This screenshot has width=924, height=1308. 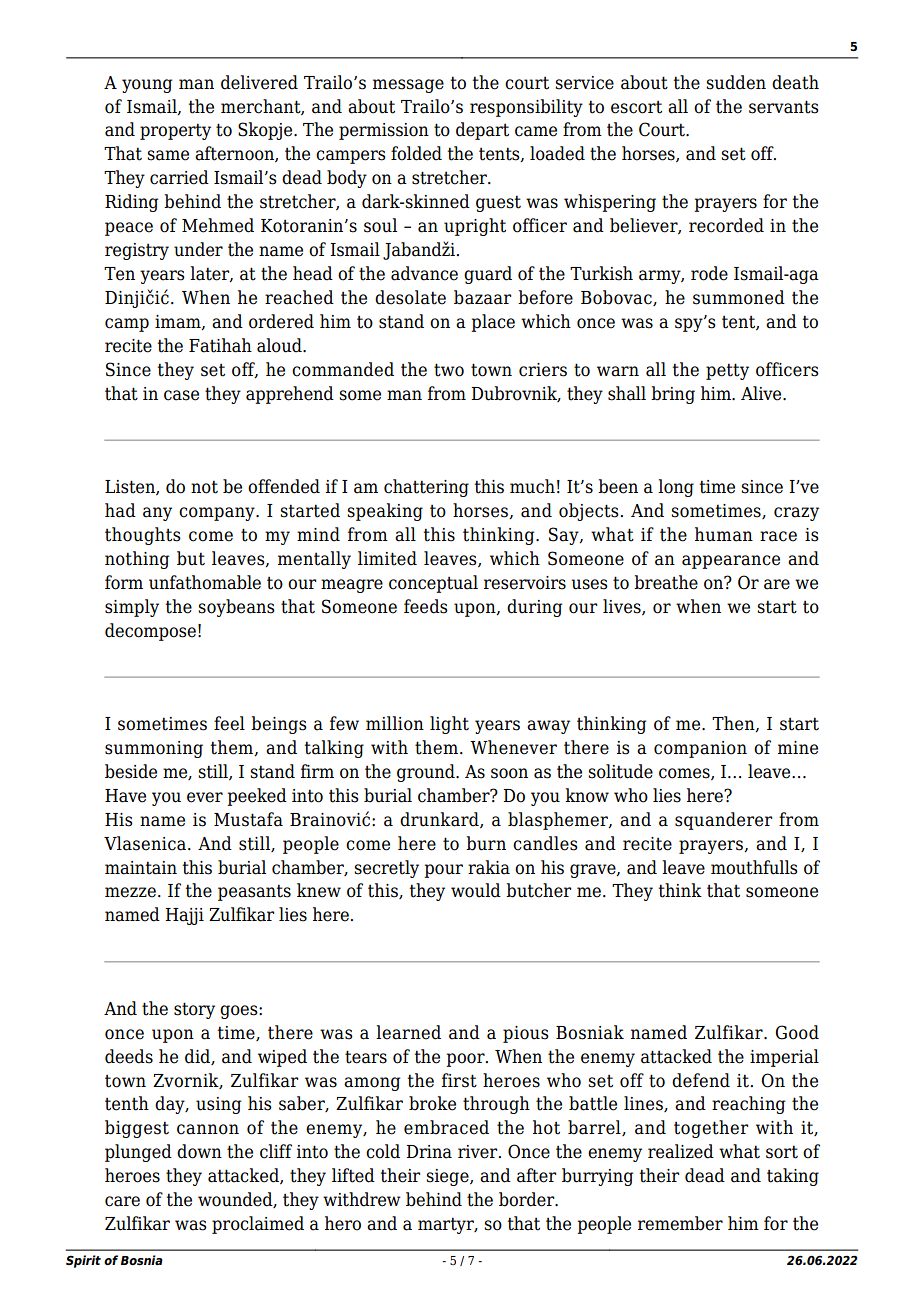 What do you see at coordinates (482, 131) in the screenshot?
I see `depart` at bounding box center [482, 131].
